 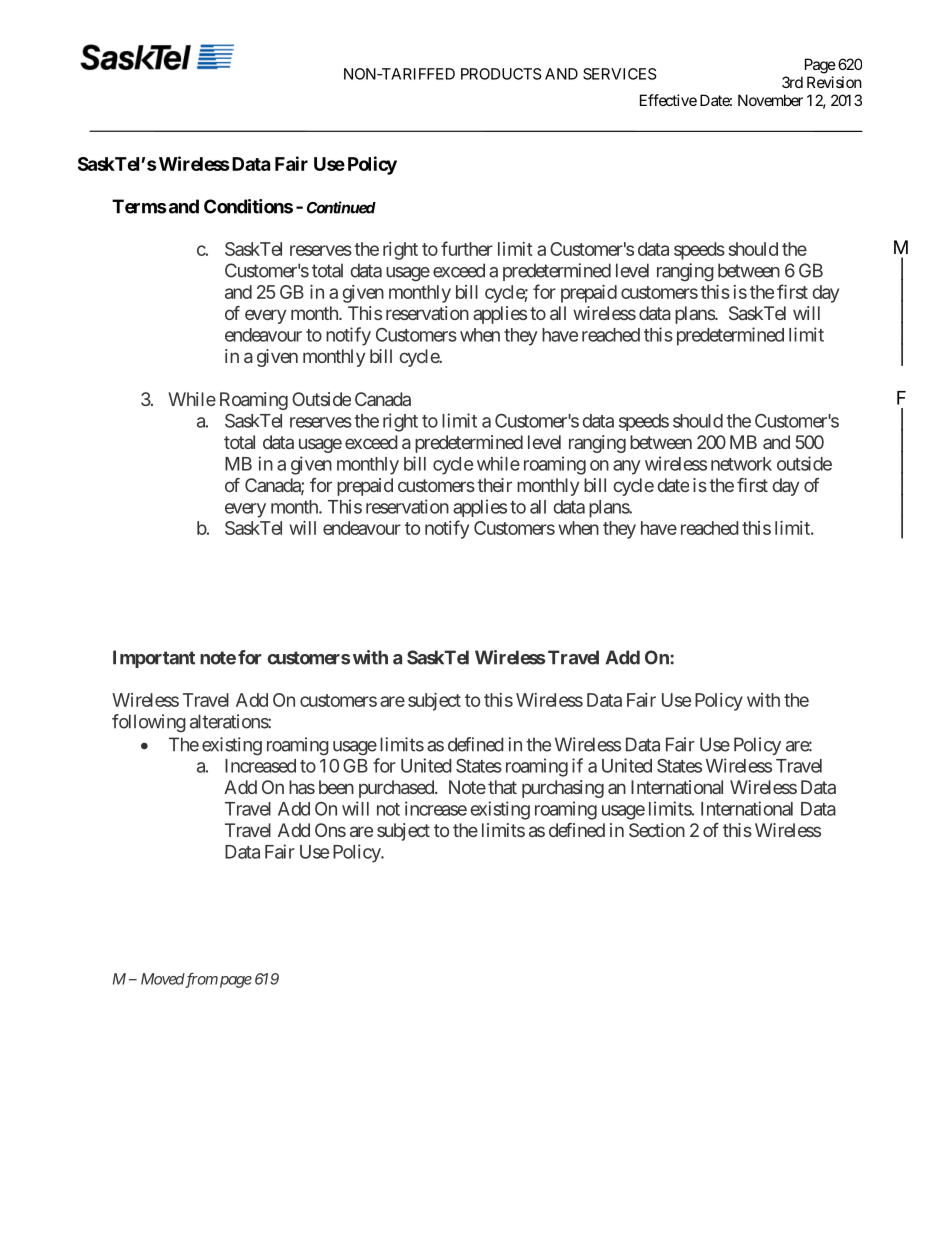 I want to click on that, so click(x=502, y=787).
